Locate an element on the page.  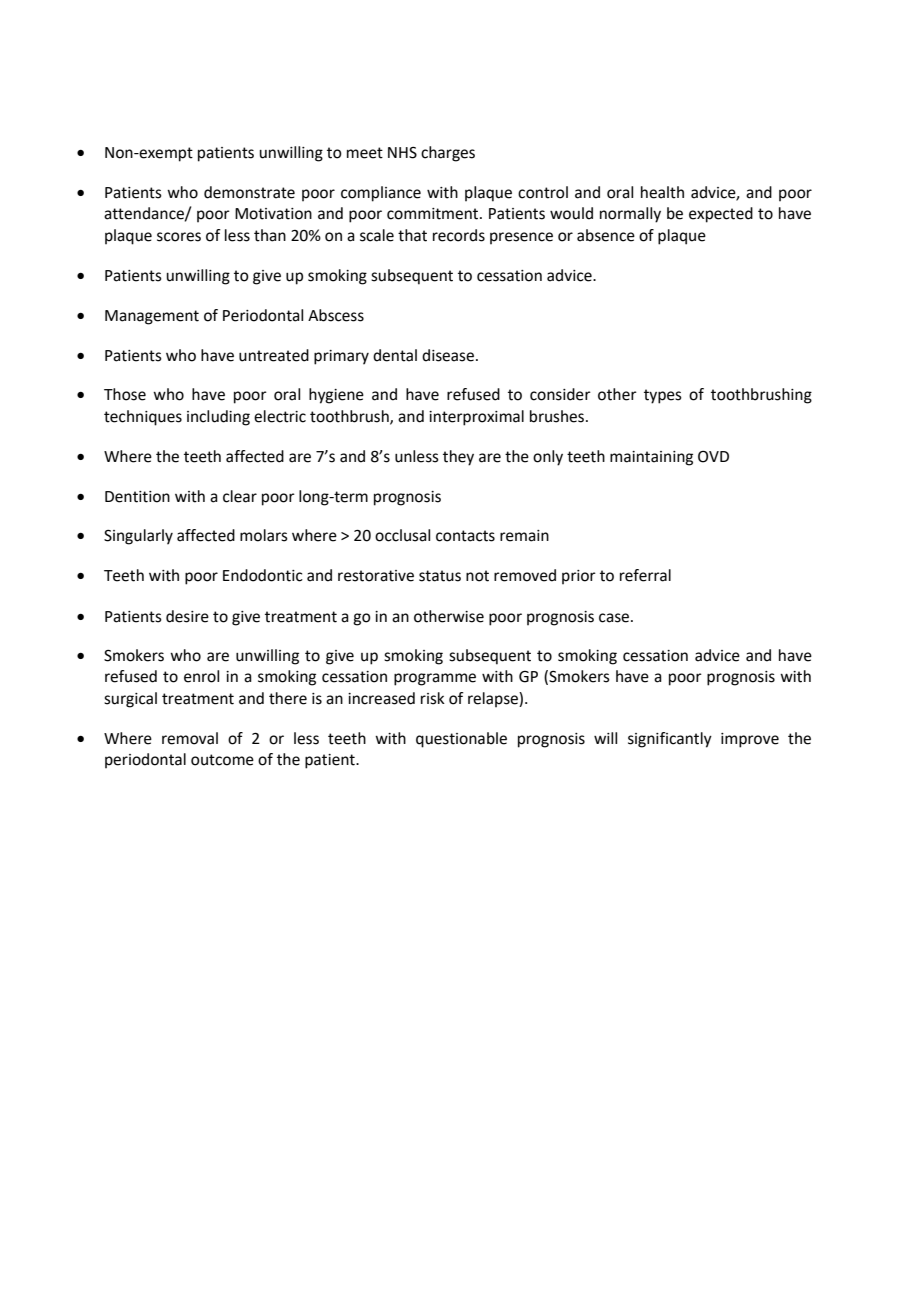
types is located at coordinates (663, 396).
